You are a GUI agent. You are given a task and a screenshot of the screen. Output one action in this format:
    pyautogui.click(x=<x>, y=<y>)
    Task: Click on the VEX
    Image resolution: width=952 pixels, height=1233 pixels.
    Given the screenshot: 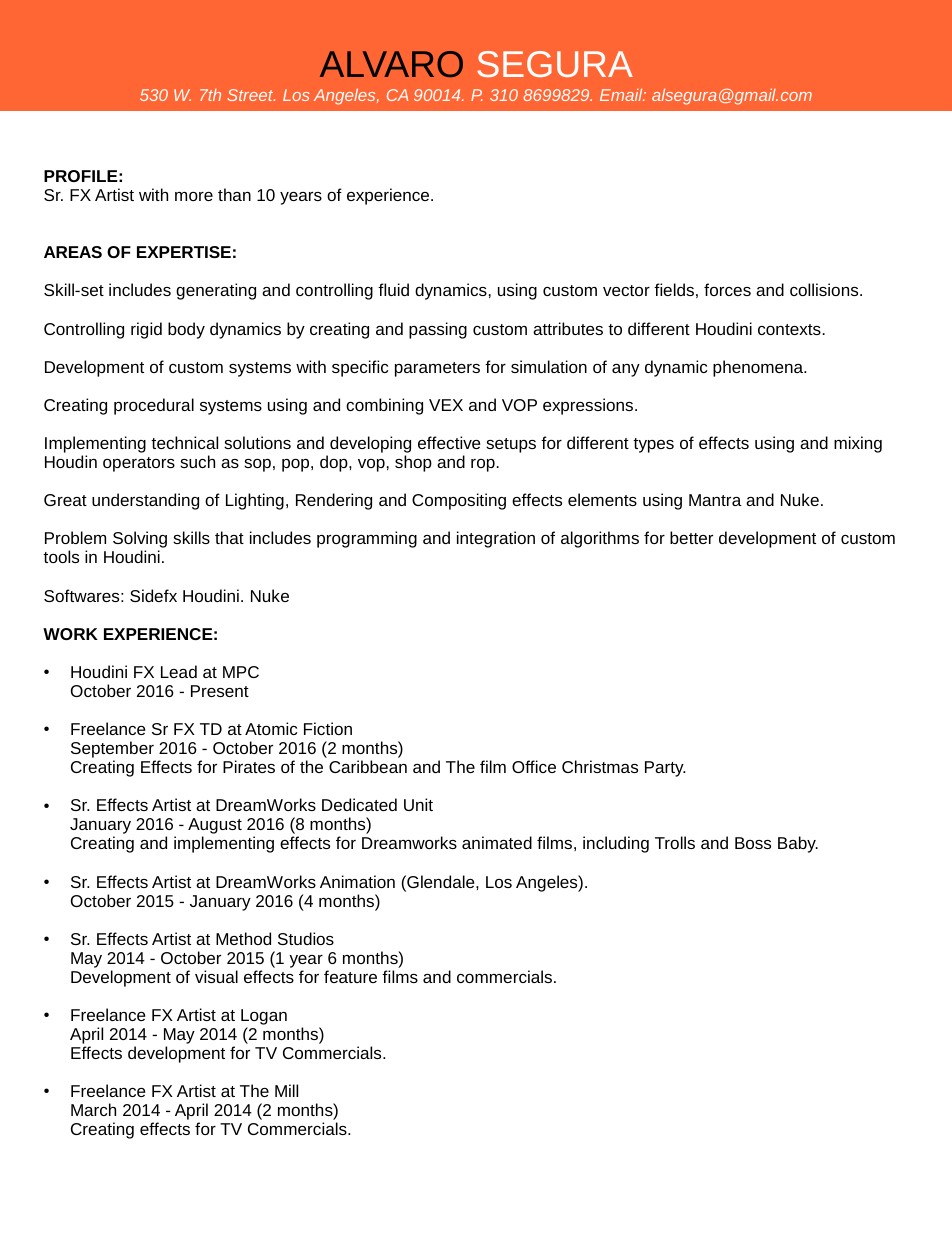 What is the action you would take?
    pyautogui.click(x=446, y=405)
